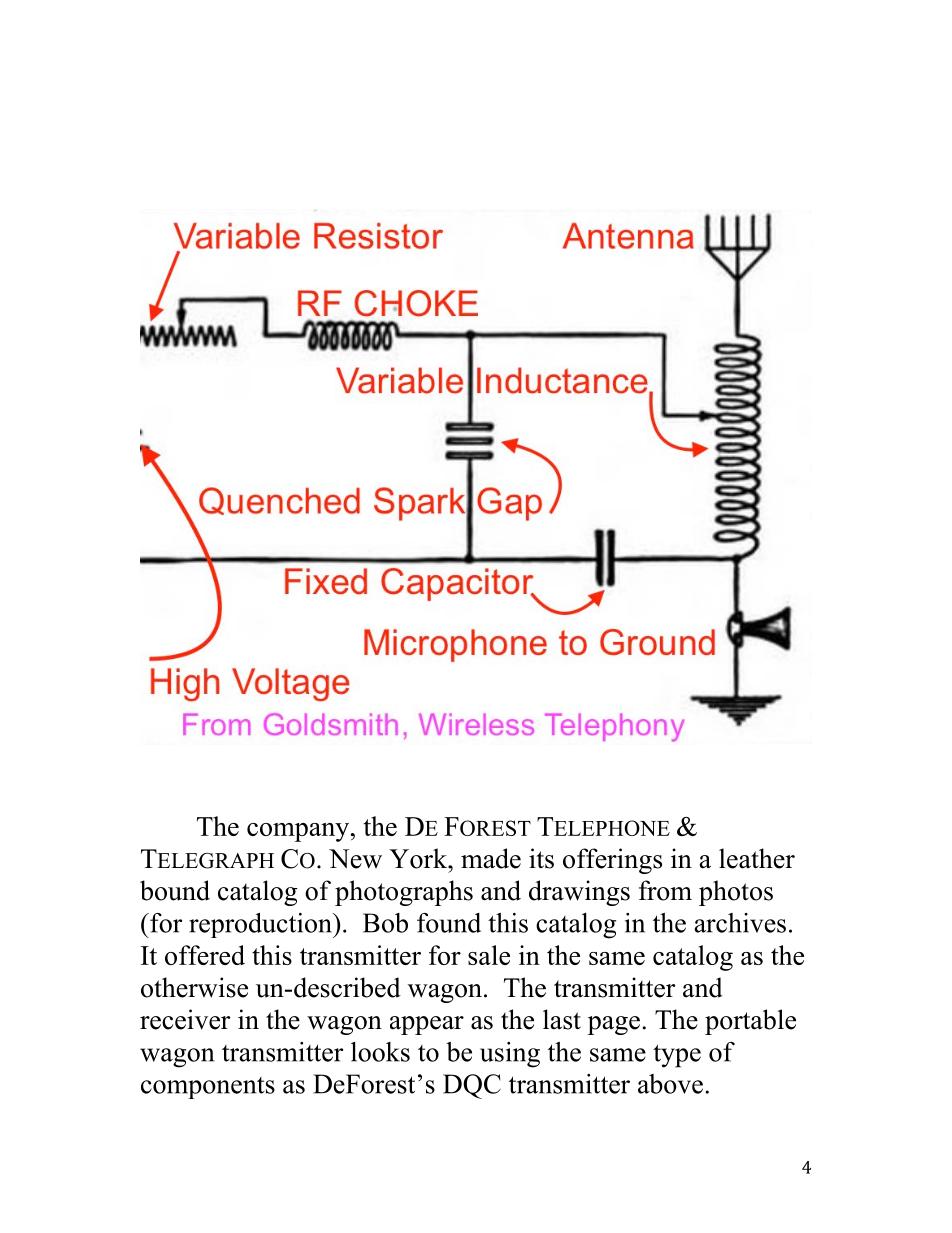 The image size is (952, 1233). What do you see at coordinates (489, 955) in the screenshot?
I see `sale` at bounding box center [489, 955].
